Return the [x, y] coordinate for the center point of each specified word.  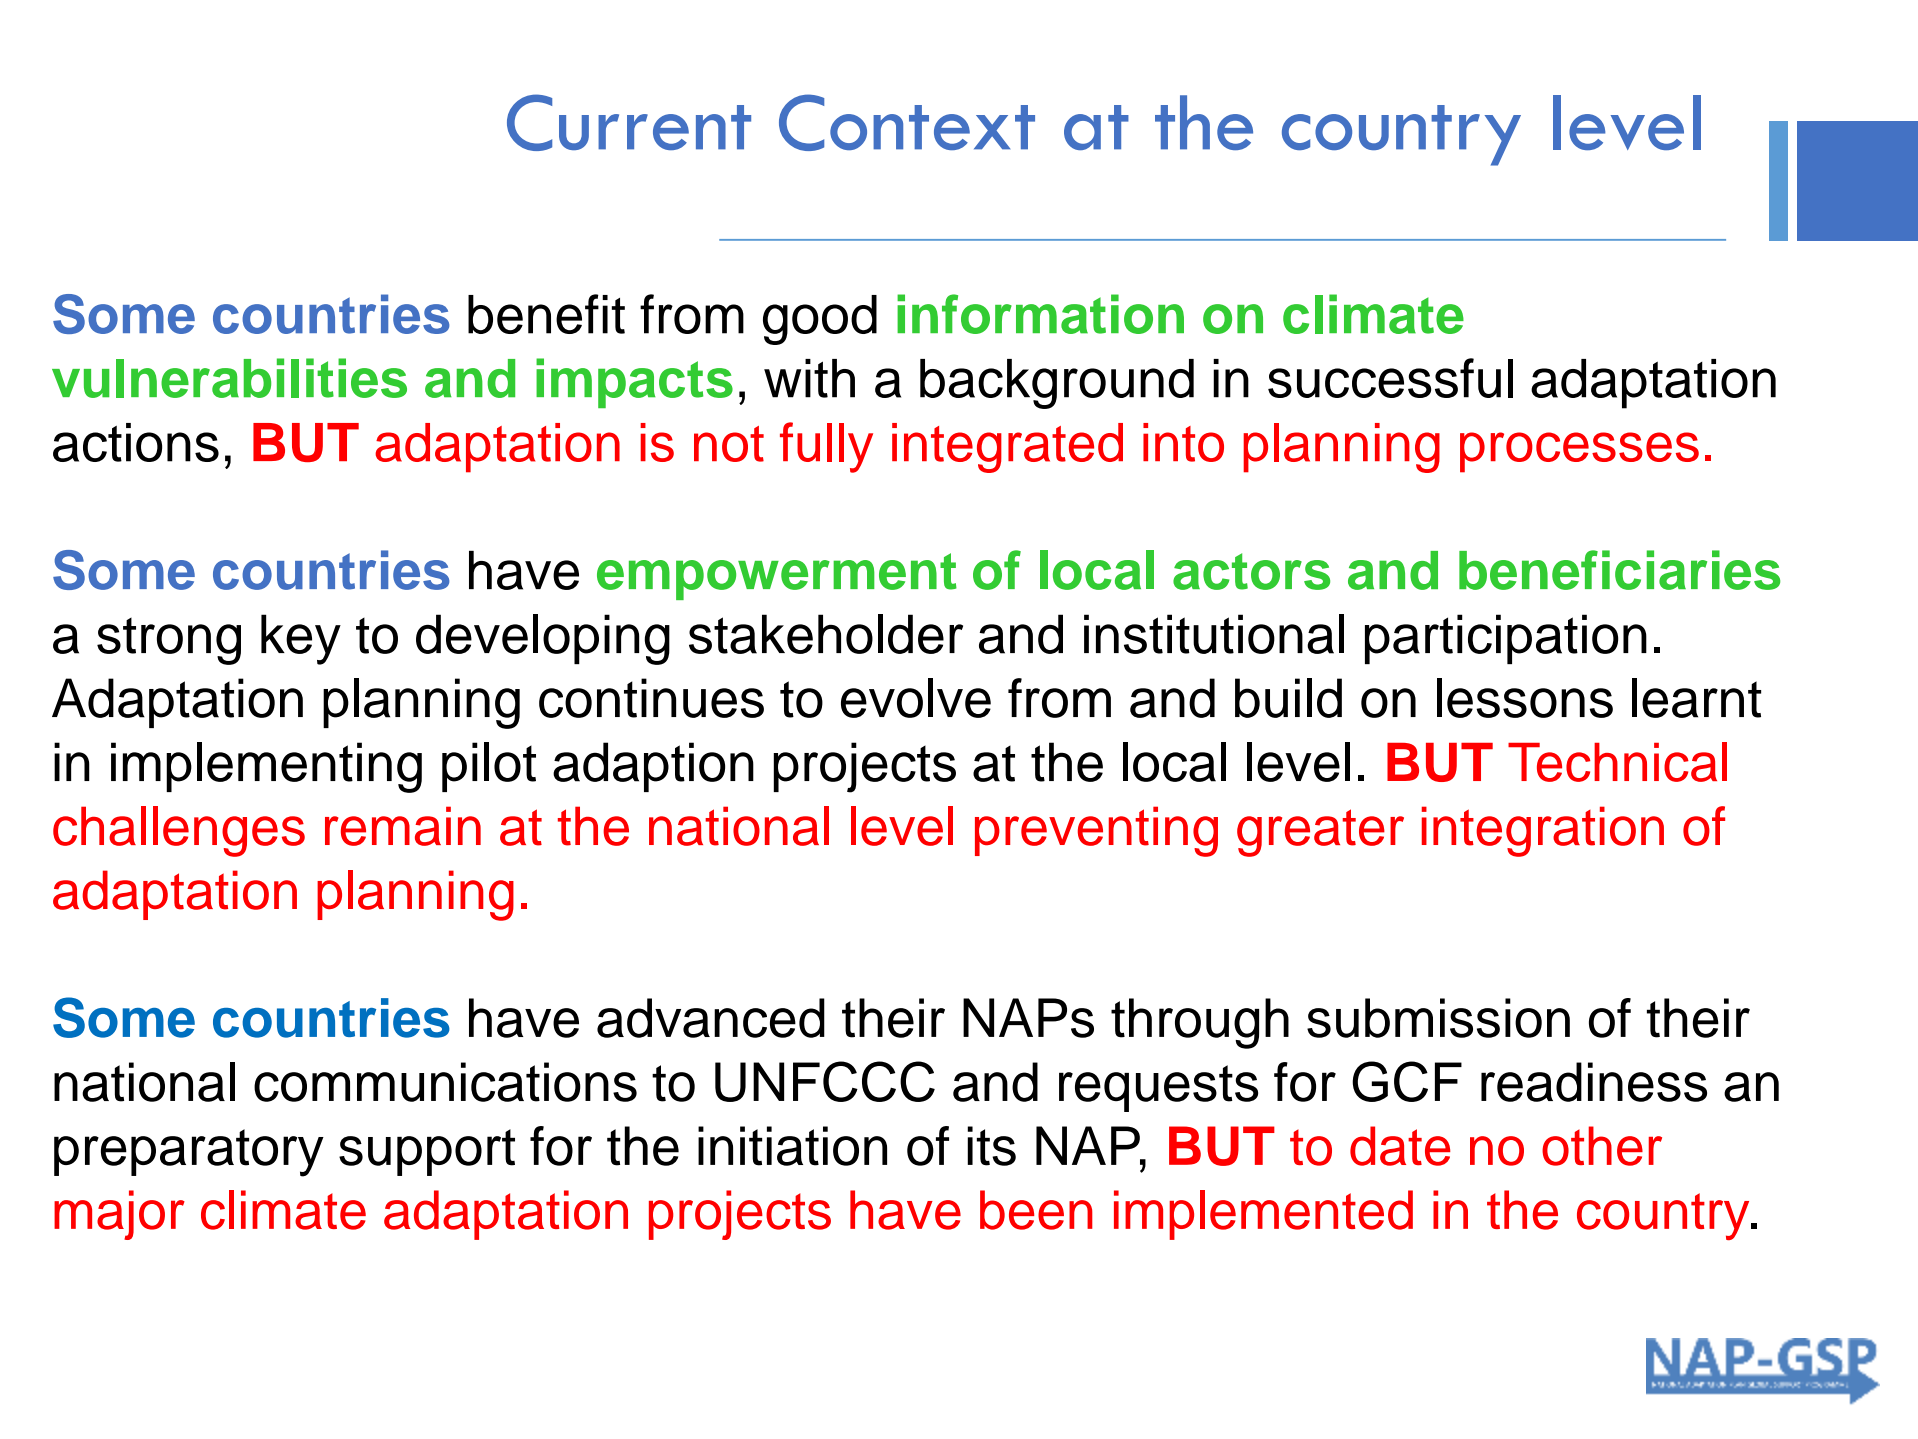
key [301, 639]
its [991, 1146]
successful [1390, 378]
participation [1506, 639]
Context [907, 122]
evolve [916, 698]
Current [629, 122]
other [1602, 1146]
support [427, 1152]
